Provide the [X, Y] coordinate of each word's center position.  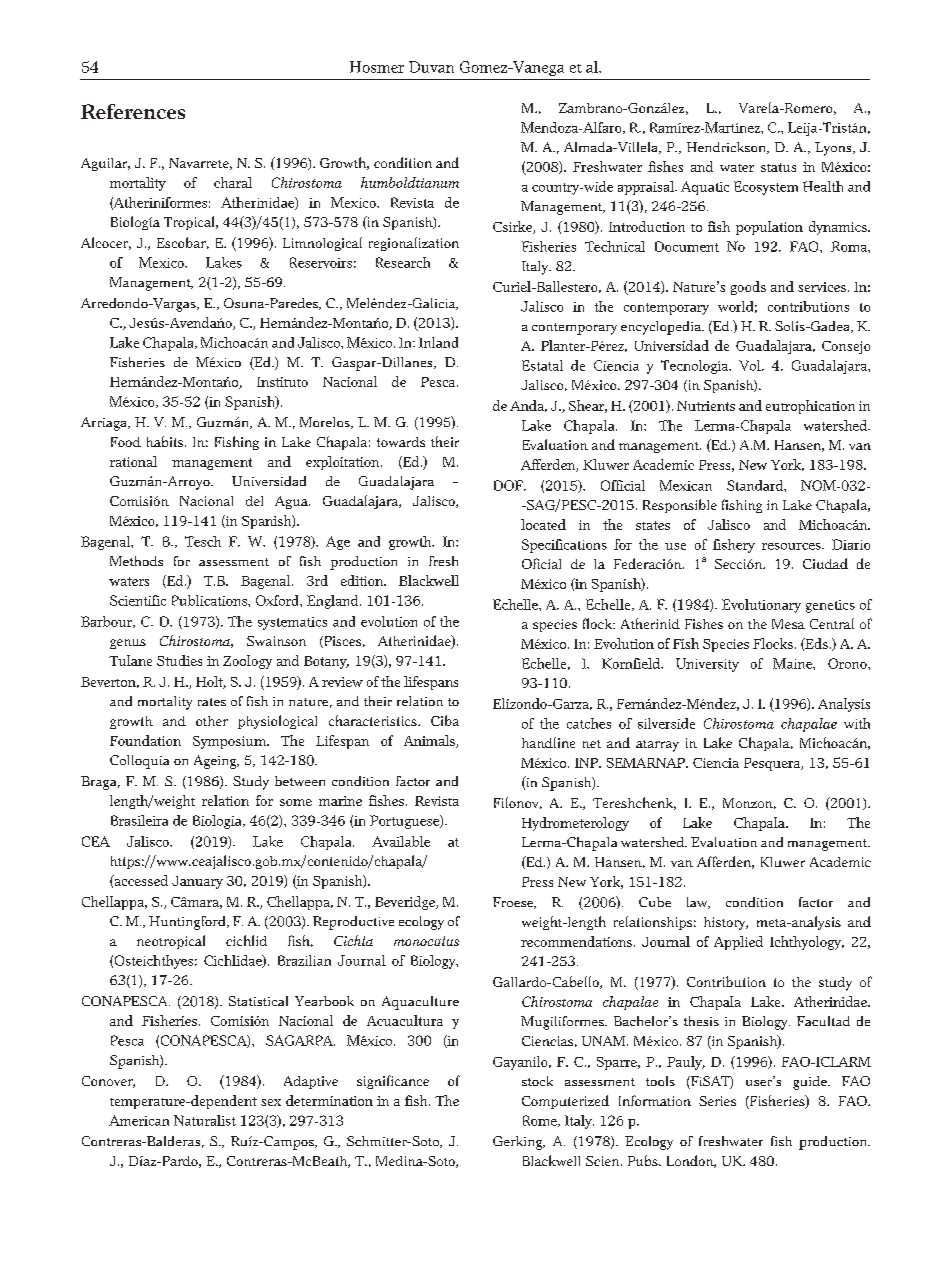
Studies [179, 660]
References [133, 111]
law [698, 903]
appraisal [647, 188]
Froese [514, 903]
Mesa [788, 624]
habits [165, 441]
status [778, 167]
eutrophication [810, 407]
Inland [438, 342]
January [197, 882]
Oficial [541, 563]
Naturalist [205, 1120]
